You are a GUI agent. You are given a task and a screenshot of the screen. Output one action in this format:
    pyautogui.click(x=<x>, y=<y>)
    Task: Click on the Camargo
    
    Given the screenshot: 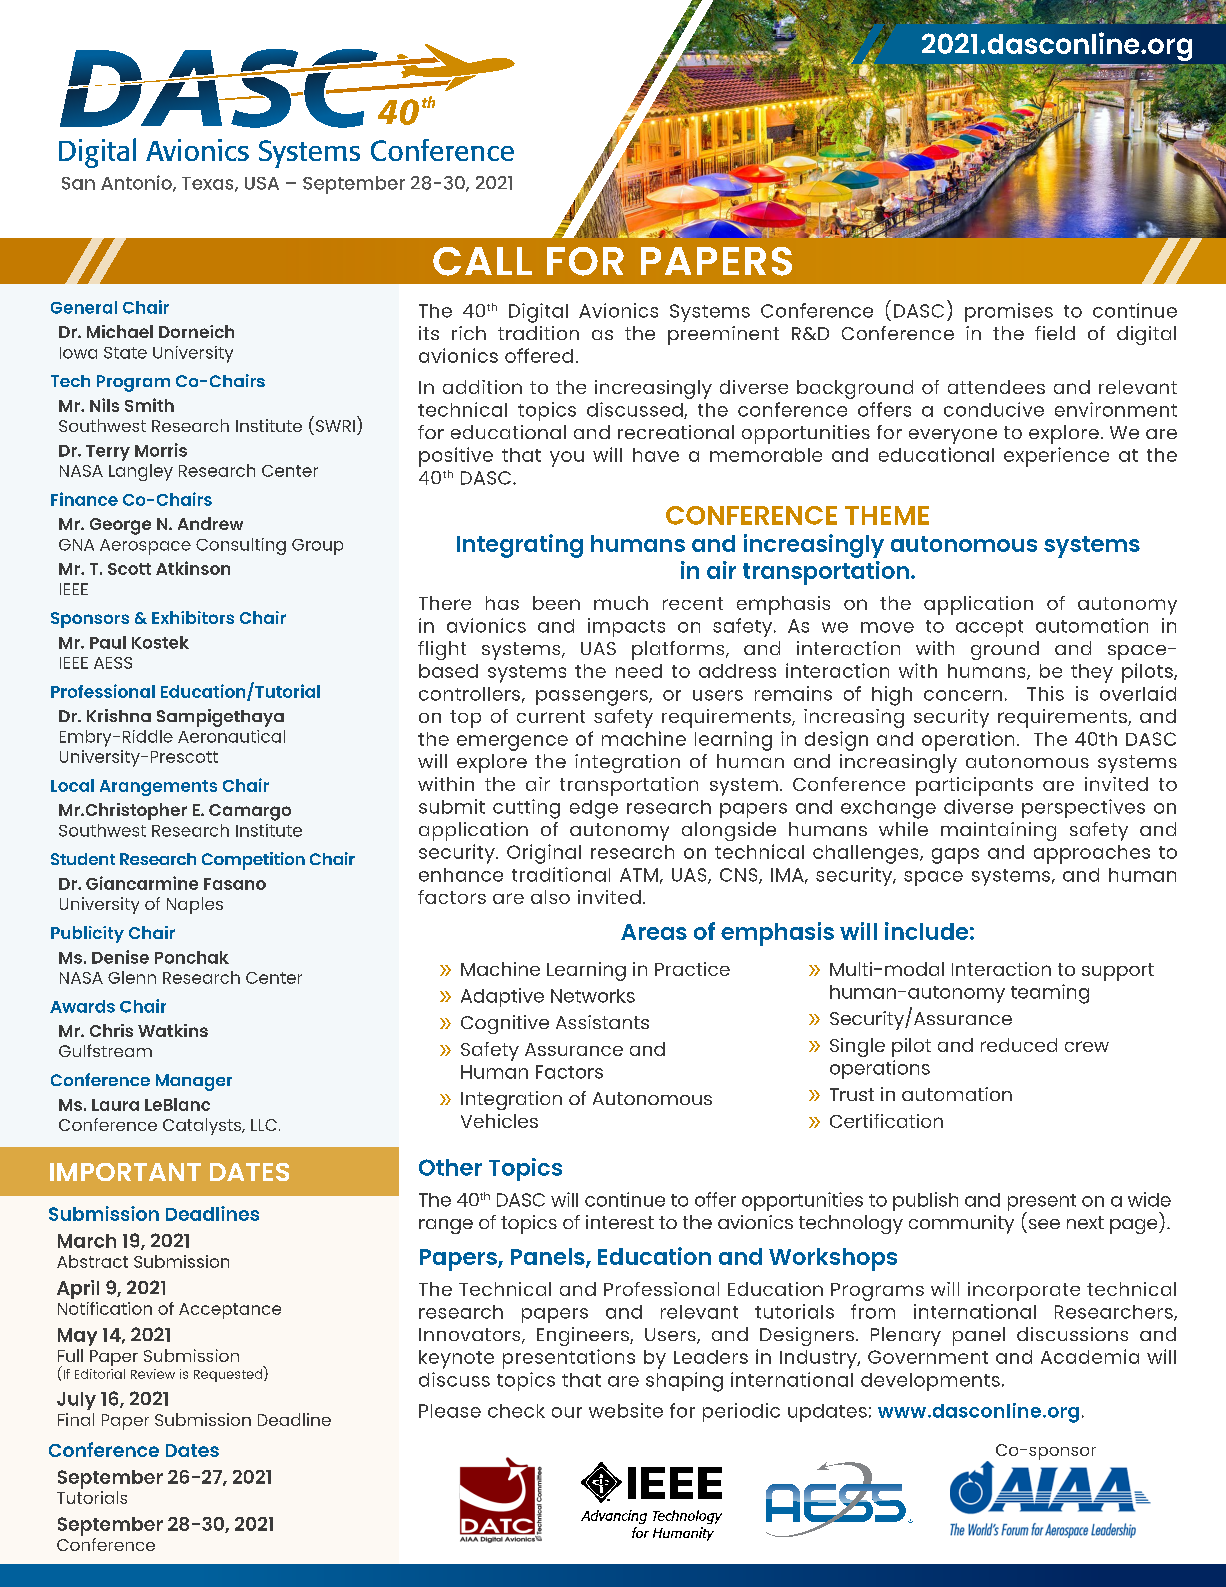 What is the action you would take?
    pyautogui.click(x=250, y=812)
